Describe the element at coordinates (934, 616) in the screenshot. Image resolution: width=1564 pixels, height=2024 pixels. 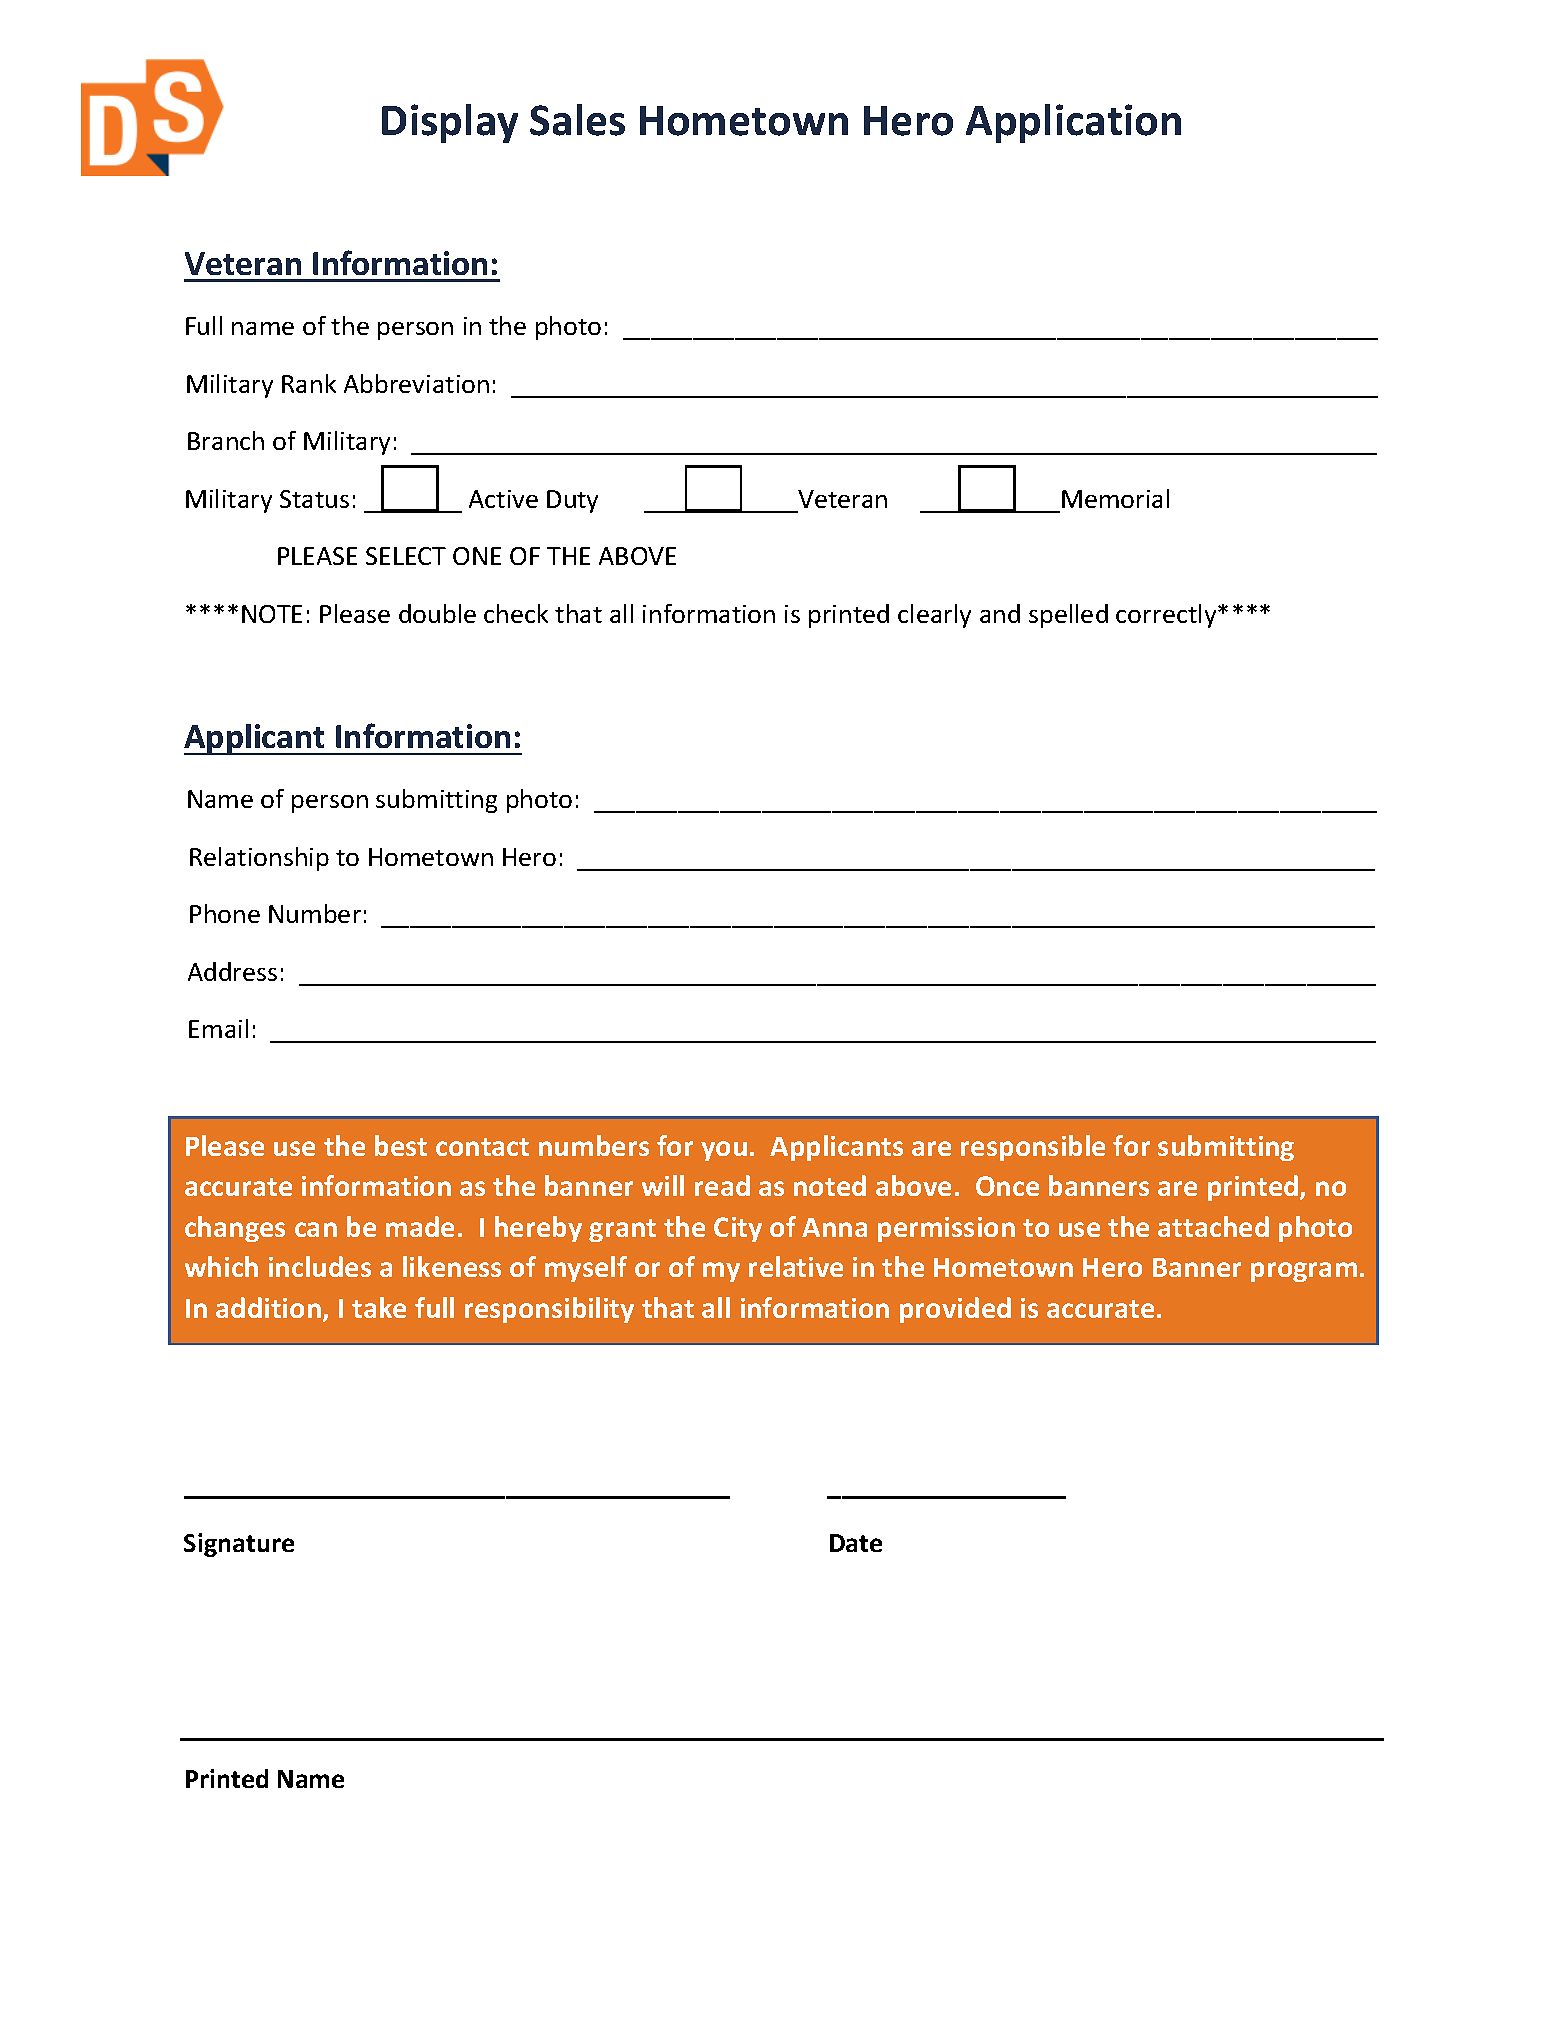
I see `clearly` at that location.
